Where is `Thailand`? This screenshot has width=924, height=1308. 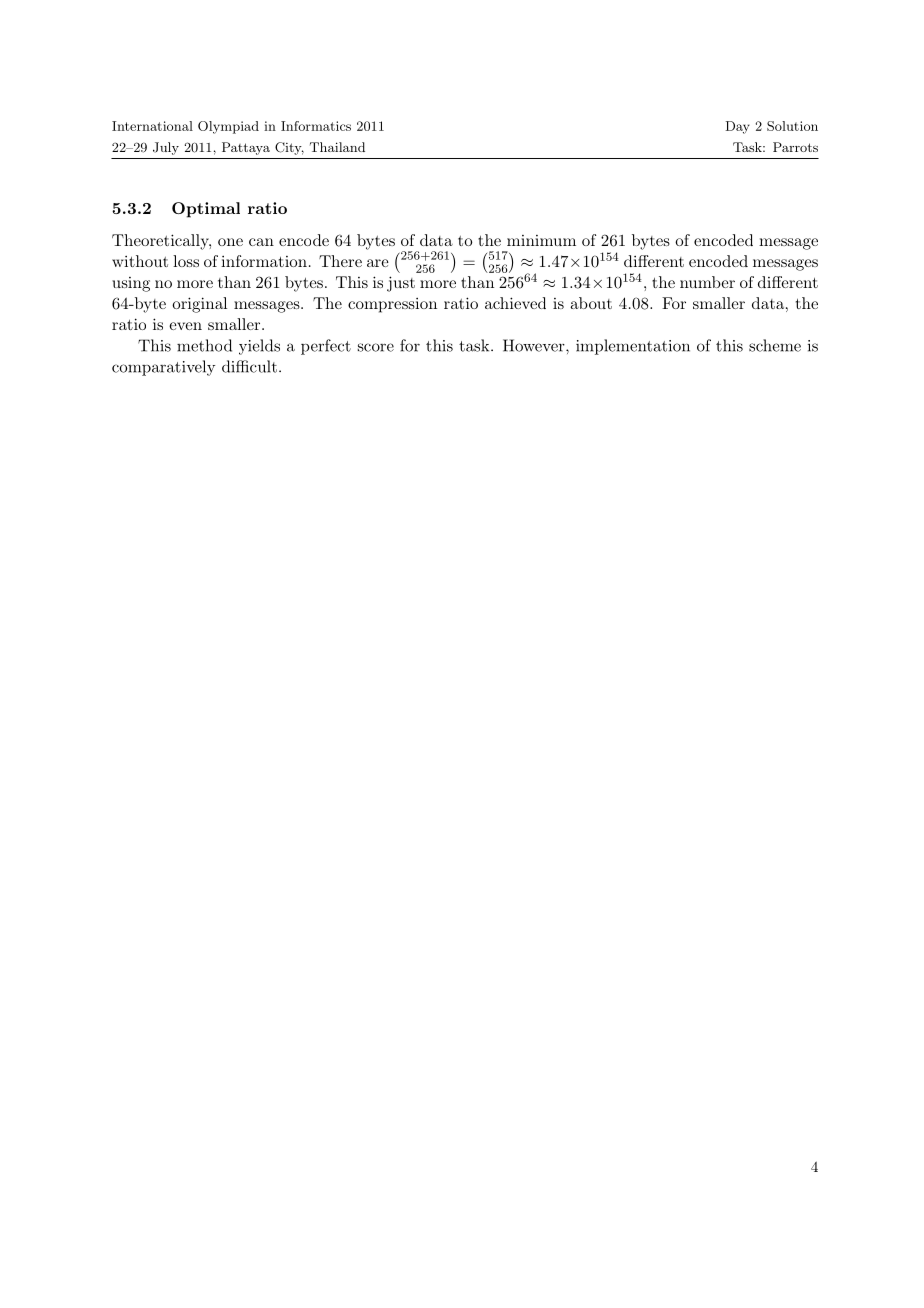 Thailand is located at coordinates (337, 147).
